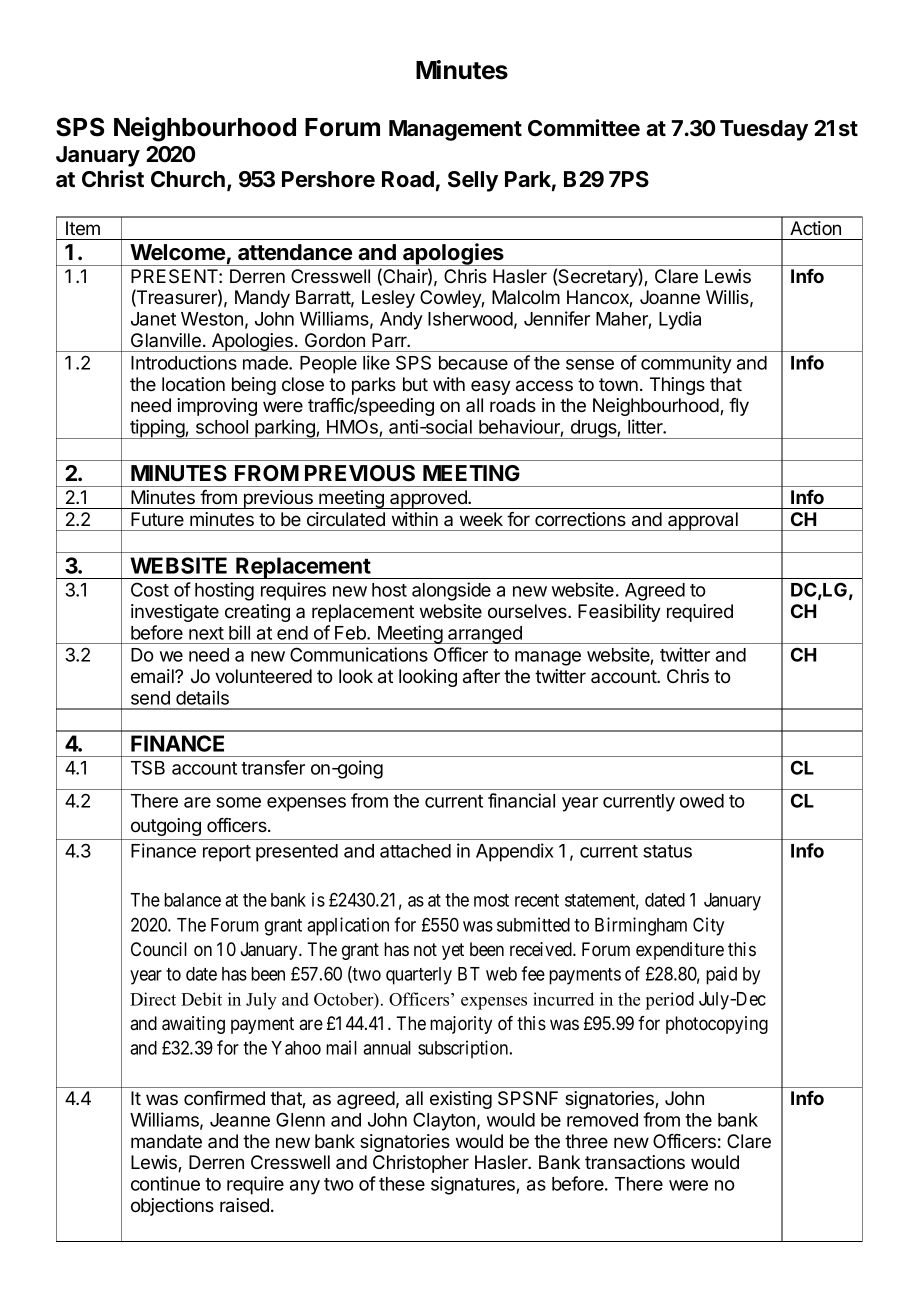 This document has height=1308, width=924. What do you see at coordinates (764, 130) in the document?
I see `Tuesday` at bounding box center [764, 130].
